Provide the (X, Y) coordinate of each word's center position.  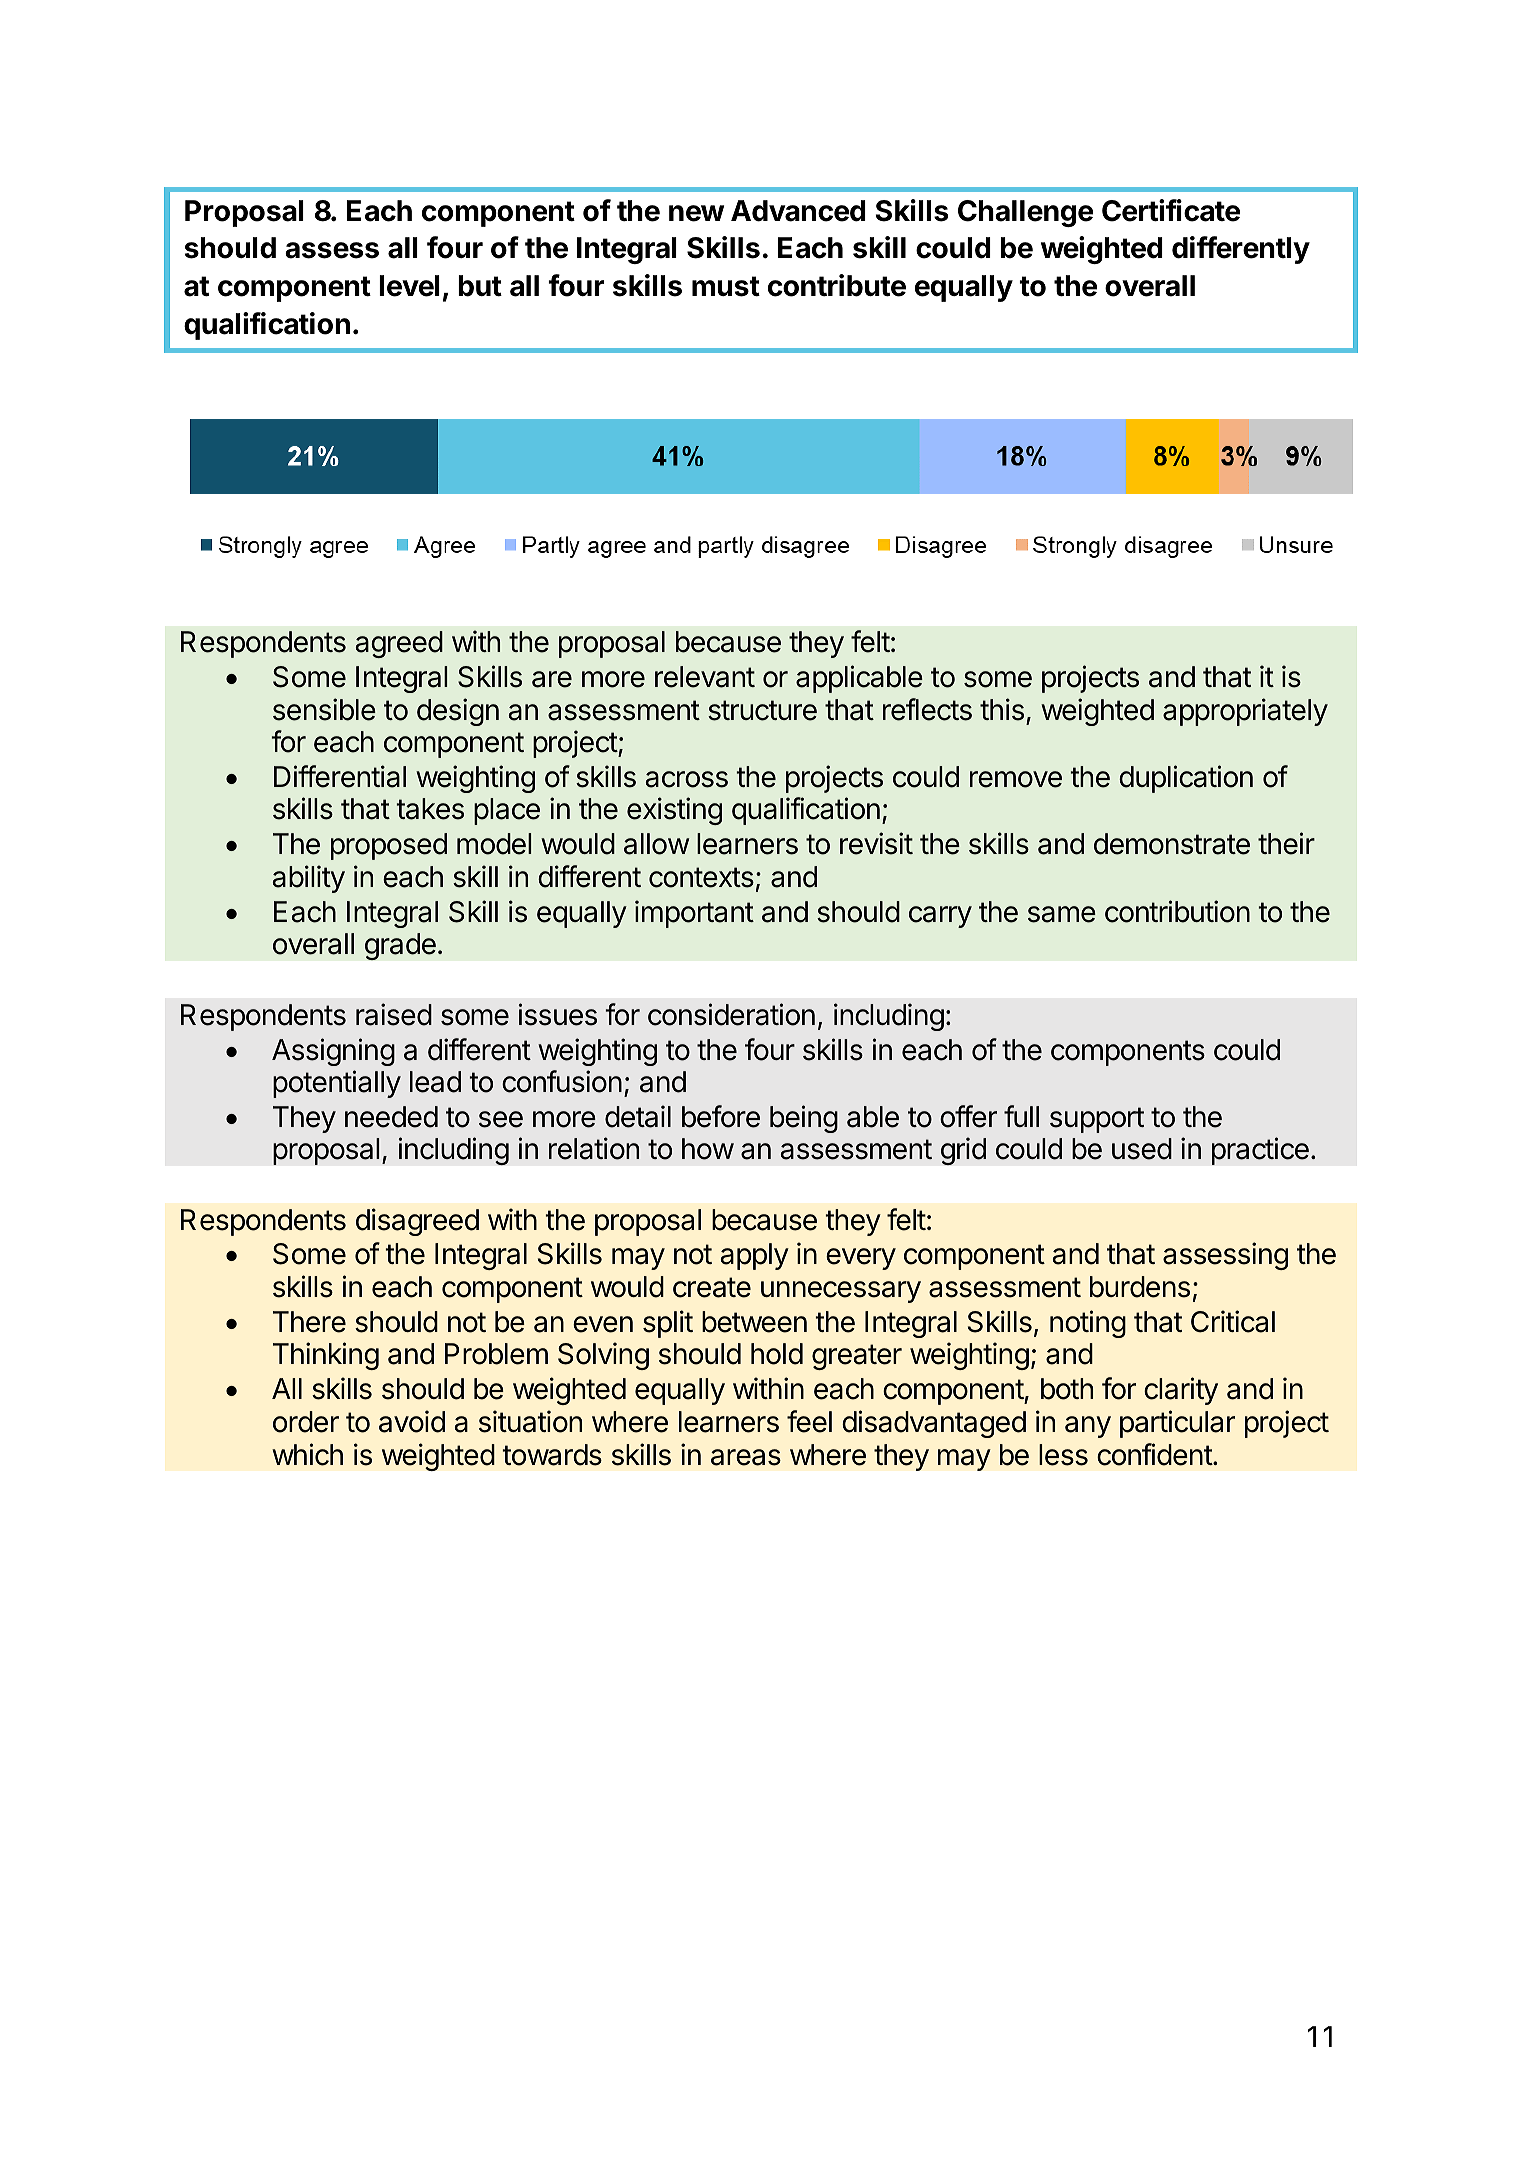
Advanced (798, 211)
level (409, 286)
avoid (412, 1421)
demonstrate (1172, 844)
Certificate (1171, 210)
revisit (876, 843)
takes (430, 809)
